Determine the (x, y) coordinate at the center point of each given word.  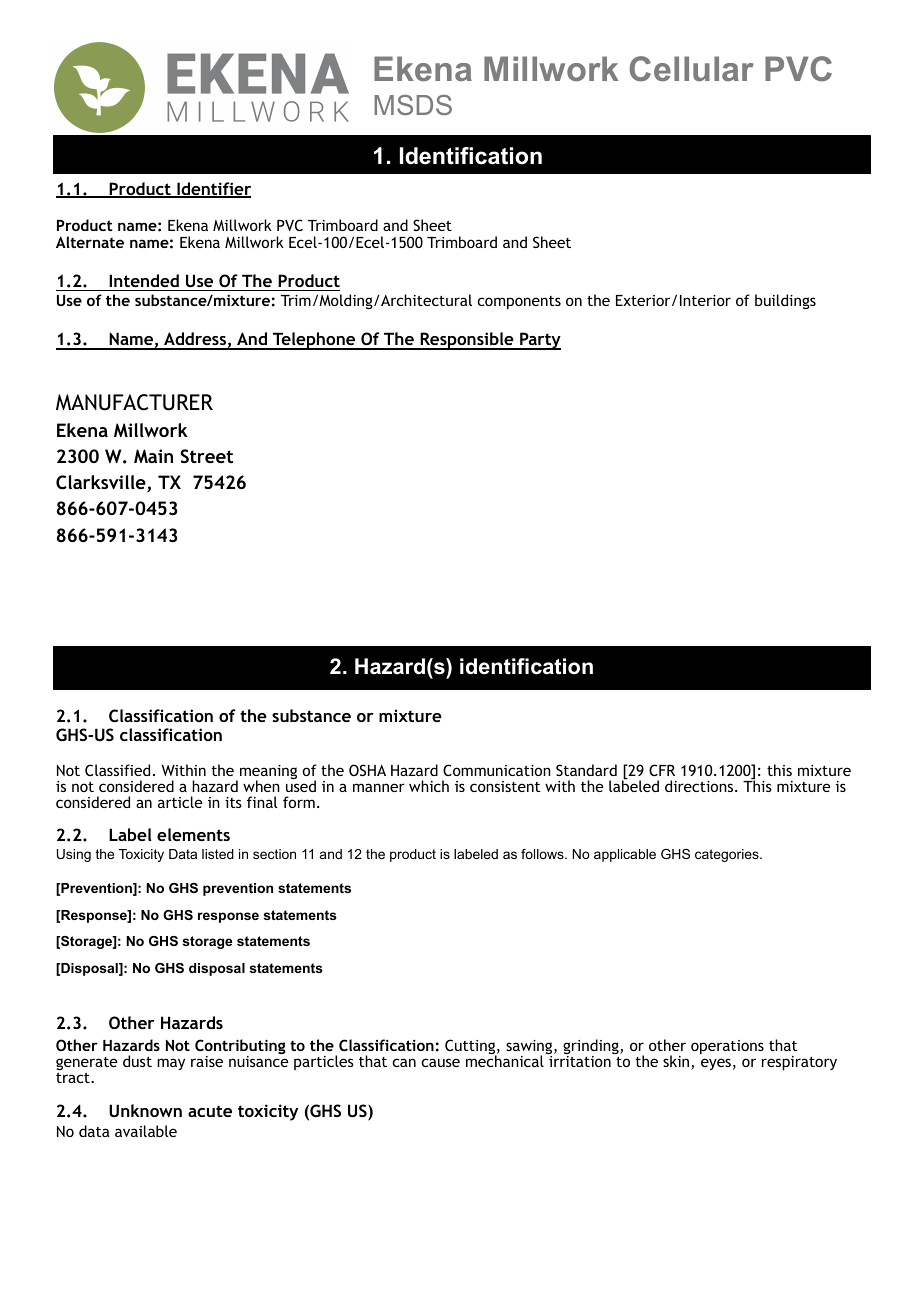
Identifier (213, 190)
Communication (497, 770)
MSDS (413, 105)
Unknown (145, 1110)
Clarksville (102, 483)
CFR (662, 770)
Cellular (692, 69)
